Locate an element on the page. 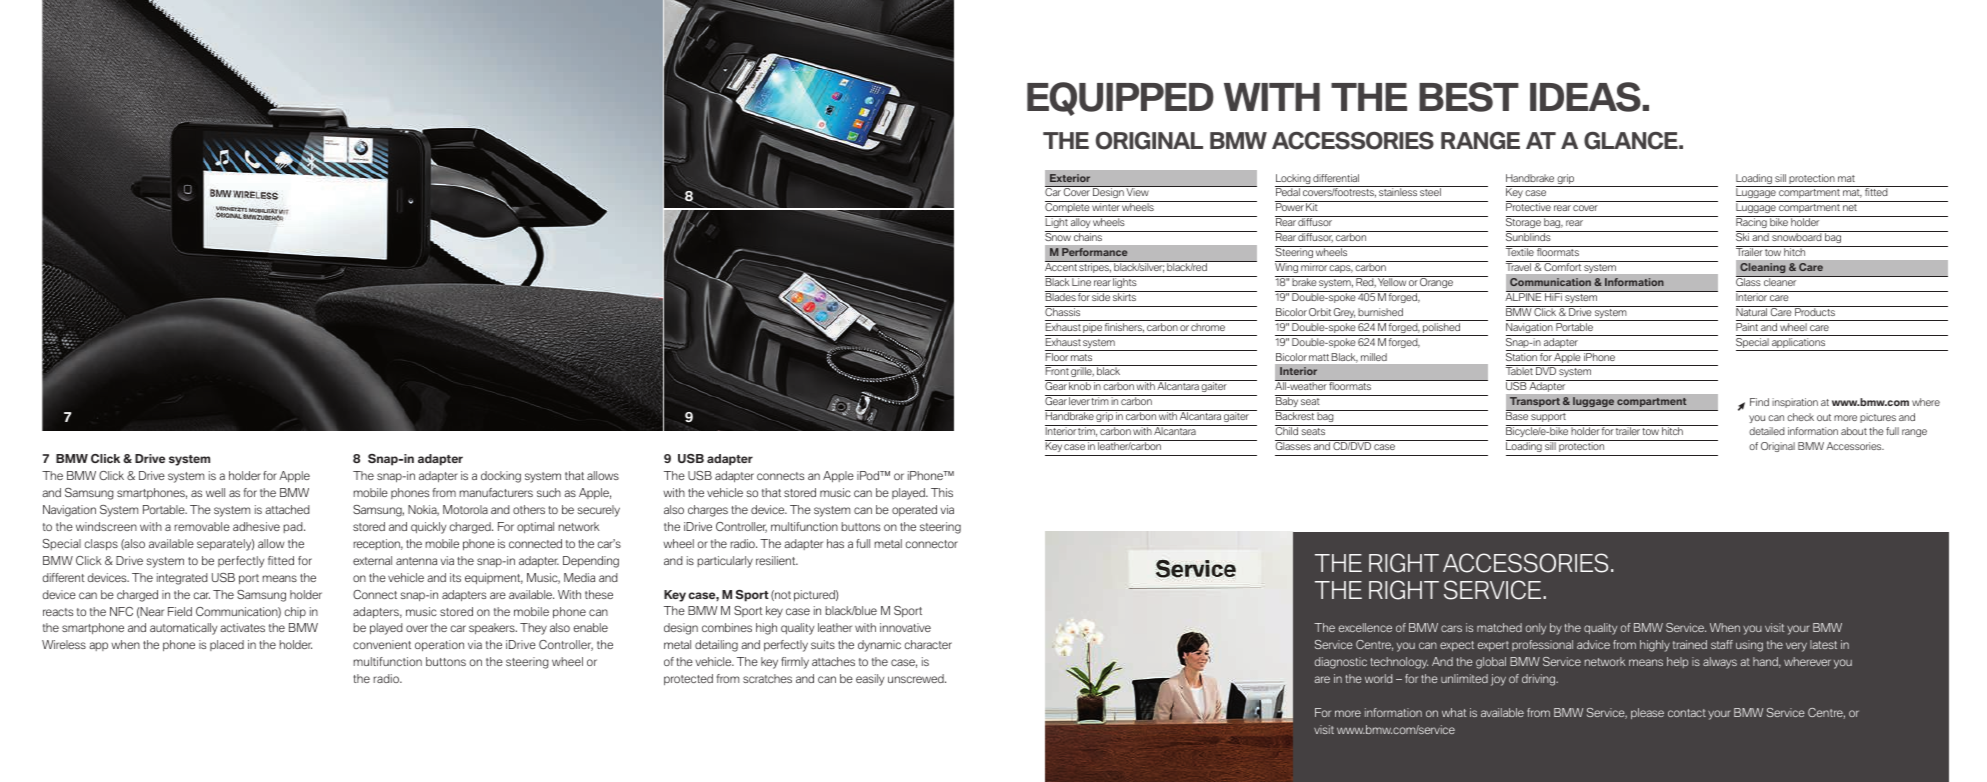 This document has height=782, width=1987. Exterior is located at coordinates (1070, 178).
